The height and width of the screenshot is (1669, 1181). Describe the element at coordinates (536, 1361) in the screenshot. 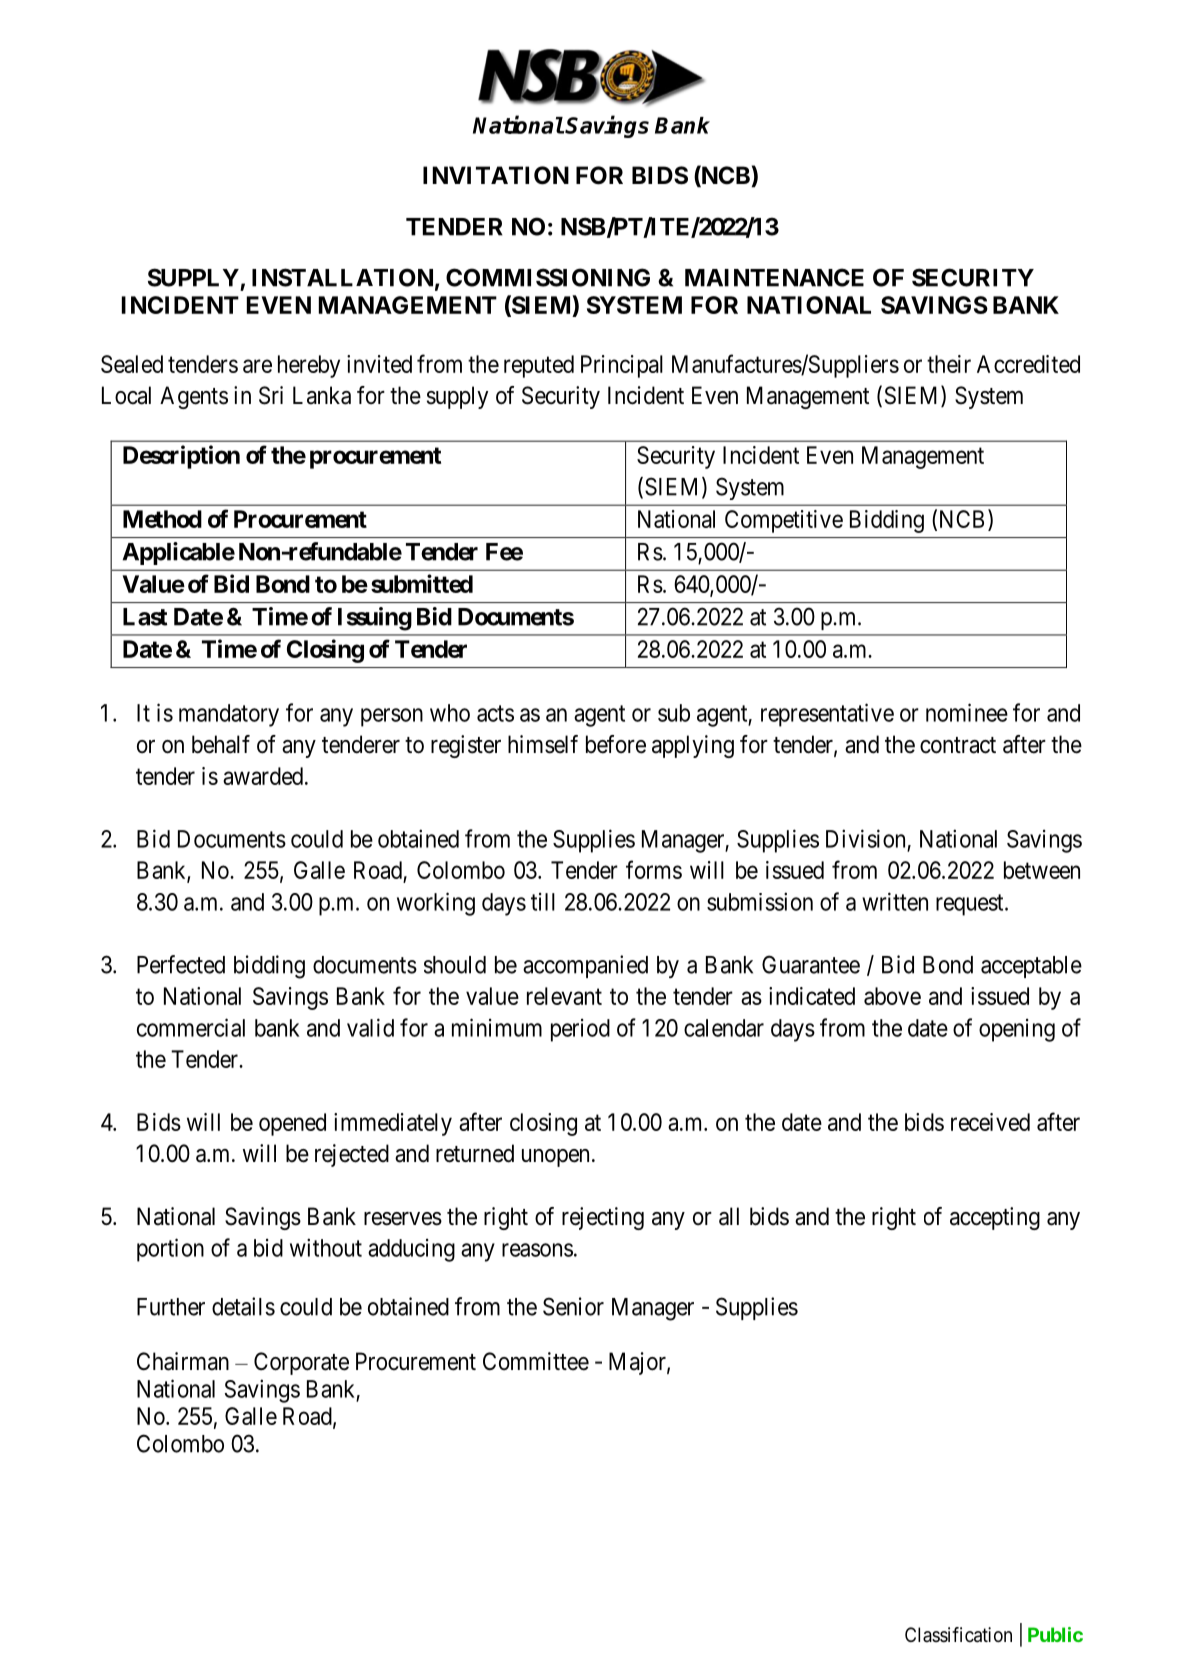

I see `Committee` at that location.
